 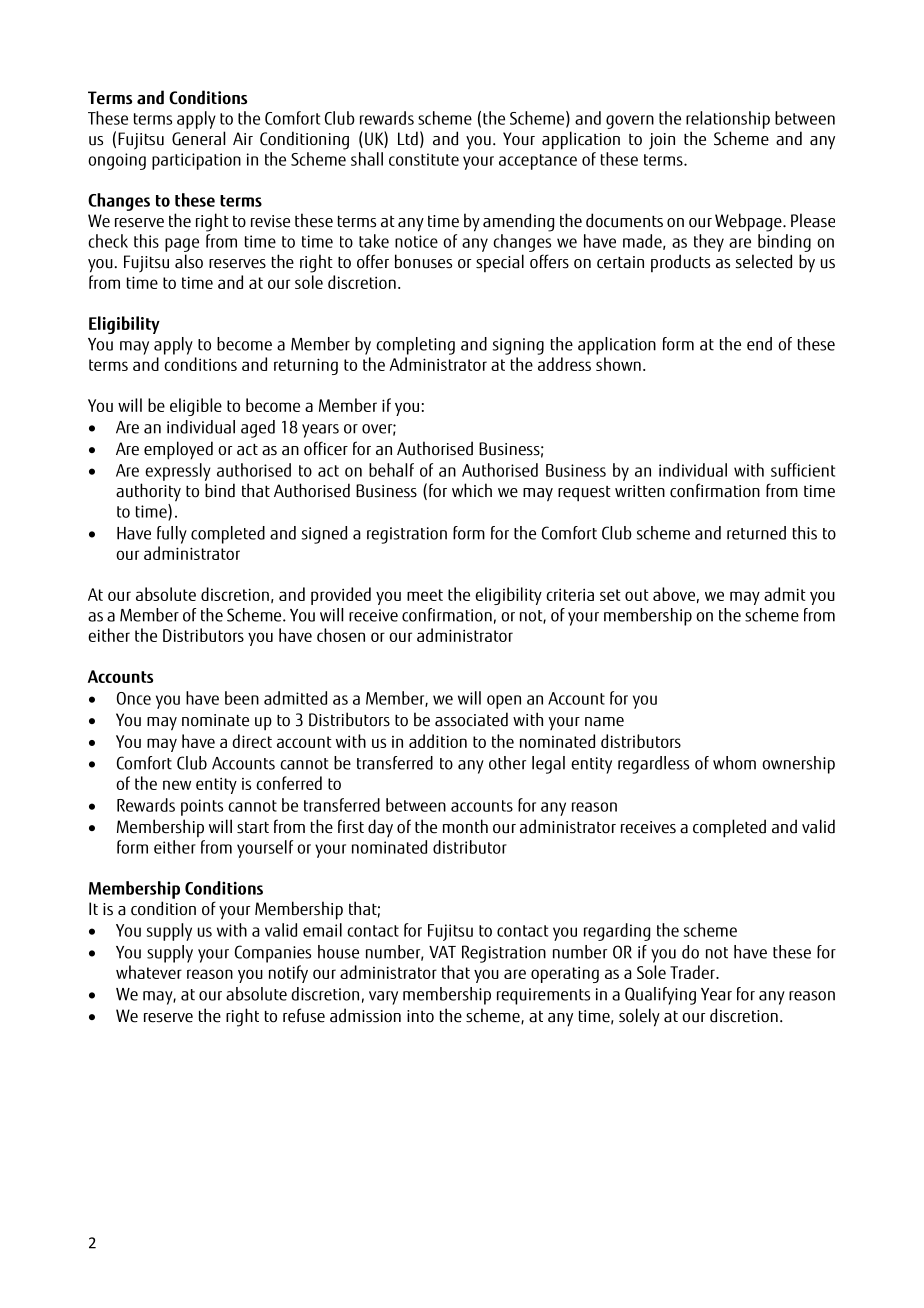 What do you see at coordinates (803, 470) in the page?
I see `sufficient` at bounding box center [803, 470].
